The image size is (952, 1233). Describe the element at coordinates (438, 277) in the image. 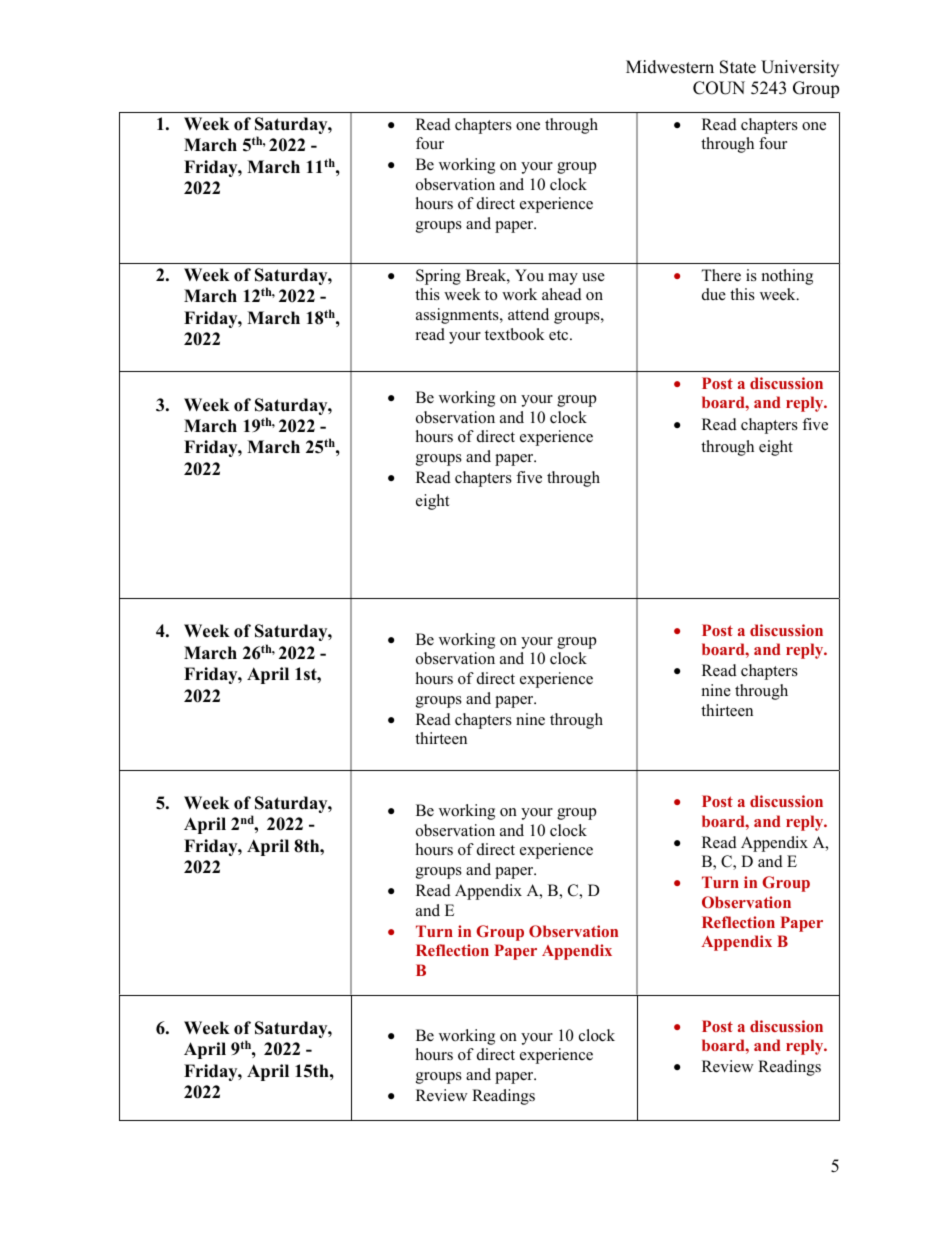

I see `Spring` at that location.
